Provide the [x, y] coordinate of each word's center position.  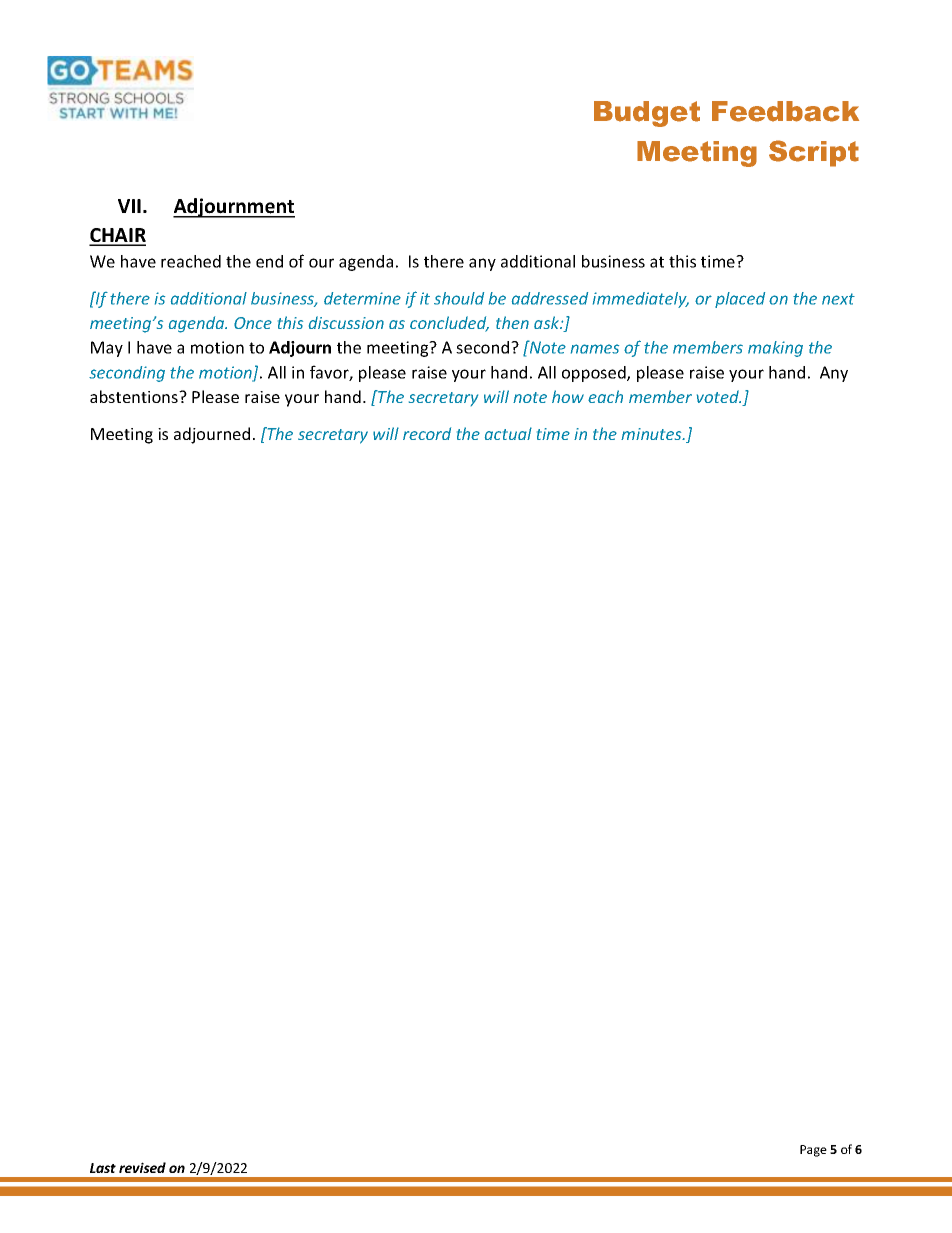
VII [129, 206]
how [568, 396]
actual [508, 433]
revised [142, 1167]
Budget [647, 114]
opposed [595, 374]
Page [813, 1151]
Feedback [785, 111]
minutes [652, 434]
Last [103, 1168]
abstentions [135, 396]
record [427, 433]
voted [719, 396]
